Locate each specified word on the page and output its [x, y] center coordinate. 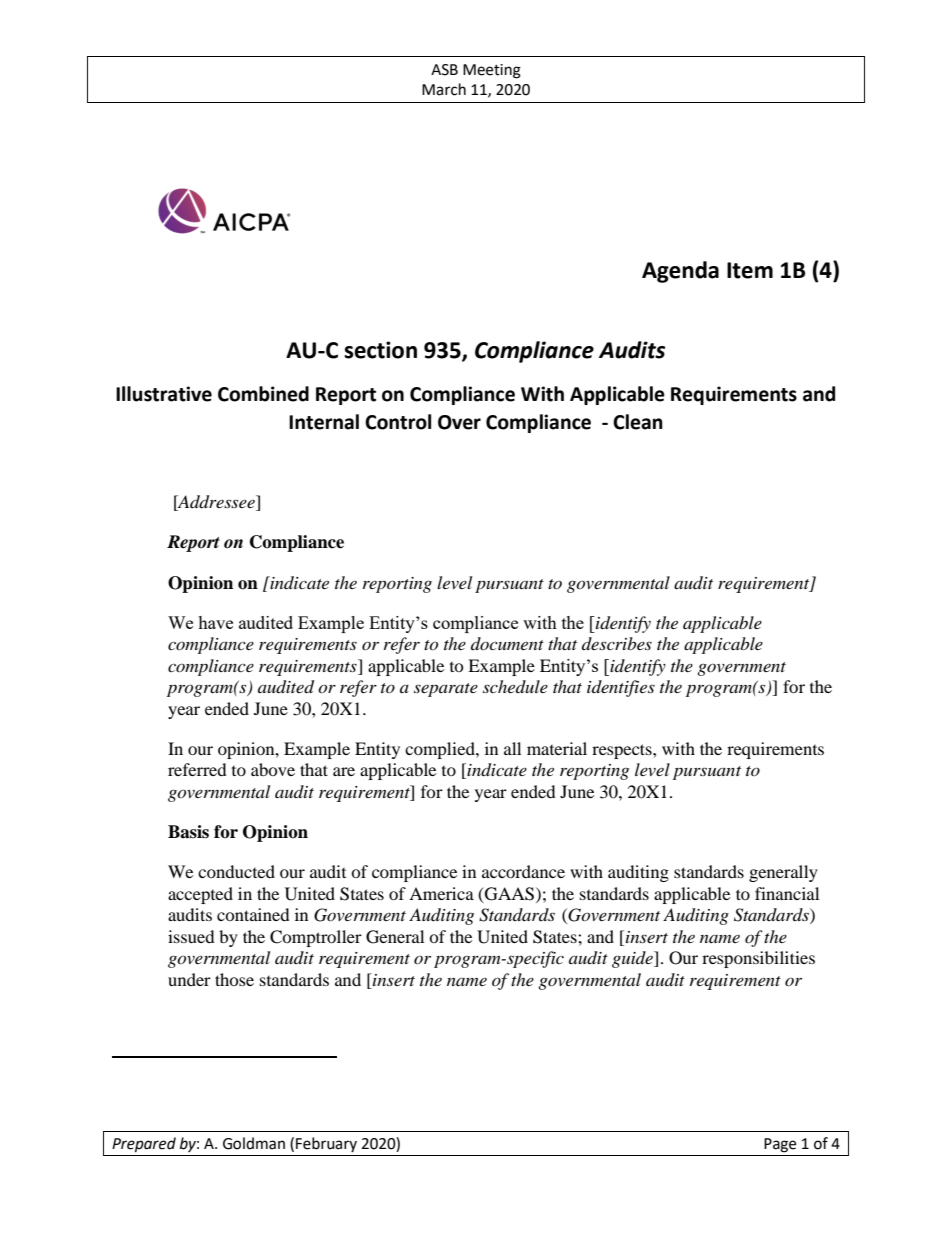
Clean [638, 422]
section [380, 350]
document [507, 643]
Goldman [254, 1143]
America [441, 893]
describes [617, 643]
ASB [444, 70]
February [326, 1144]
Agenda [680, 272]
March [444, 89]
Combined [263, 394]
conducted [236, 871]
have [215, 622]
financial [787, 893]
